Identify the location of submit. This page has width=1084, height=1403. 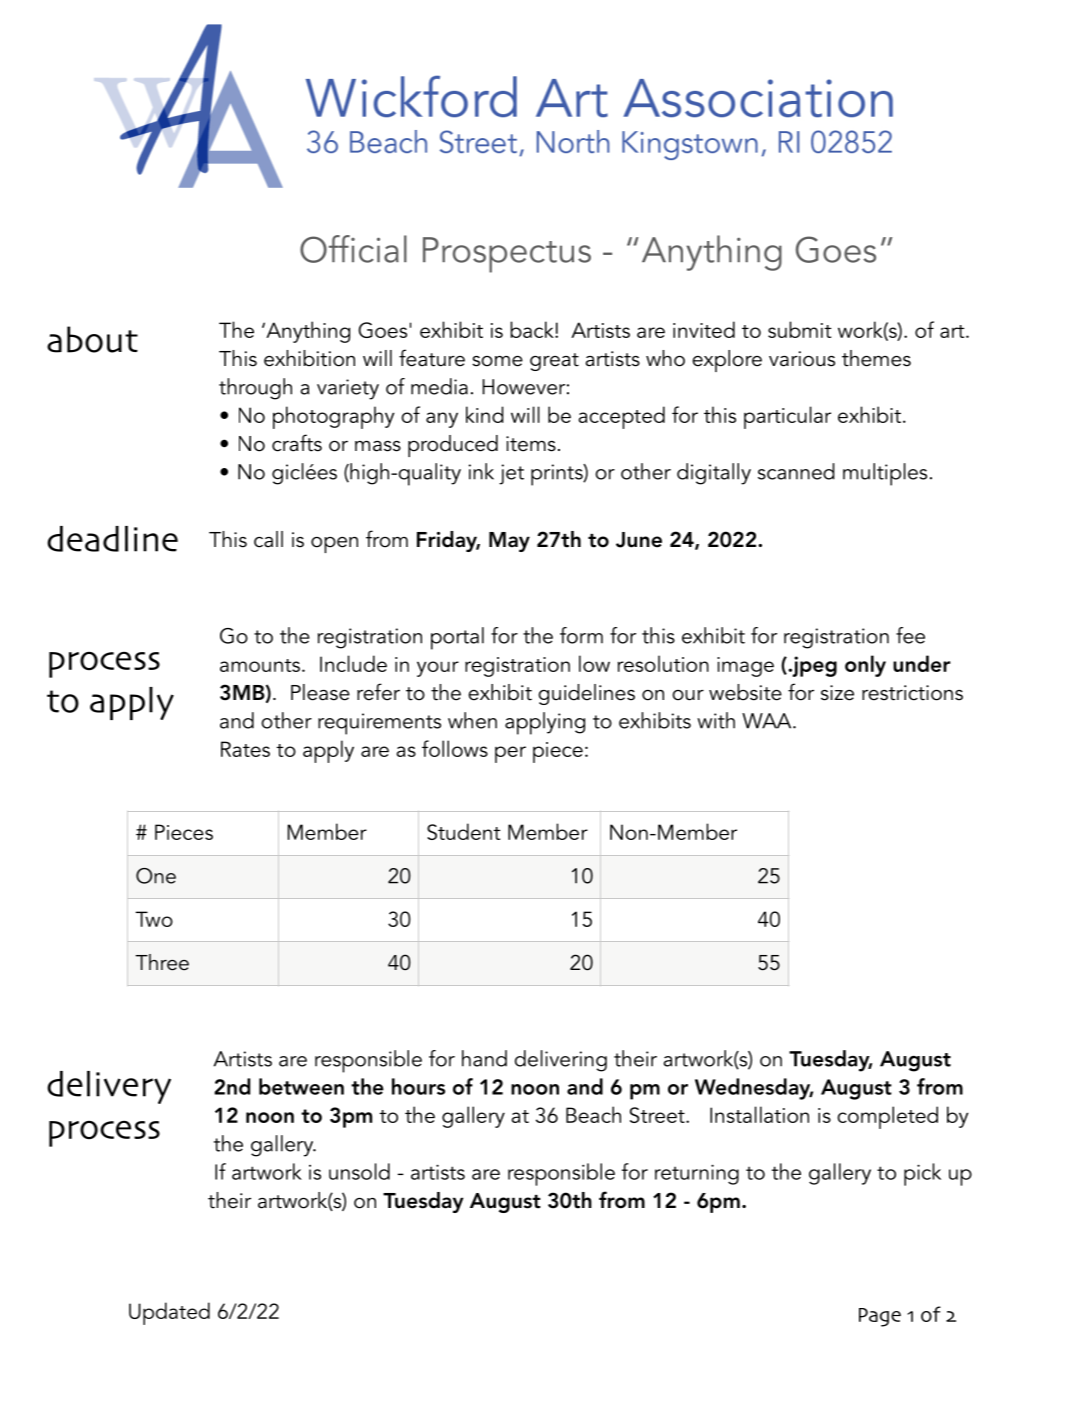
(799, 329).
